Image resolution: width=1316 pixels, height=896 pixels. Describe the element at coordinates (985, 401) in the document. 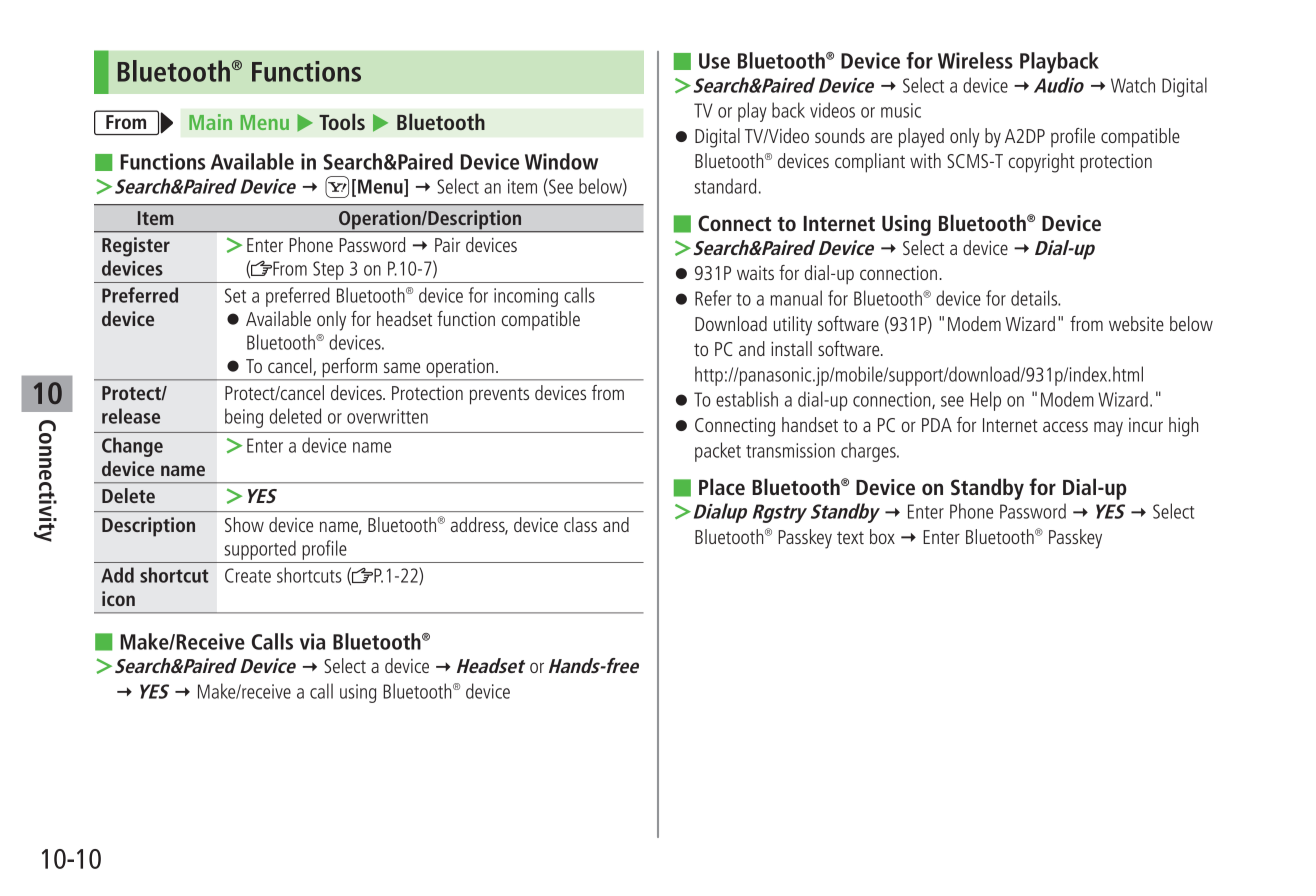

I see `Help` at that location.
